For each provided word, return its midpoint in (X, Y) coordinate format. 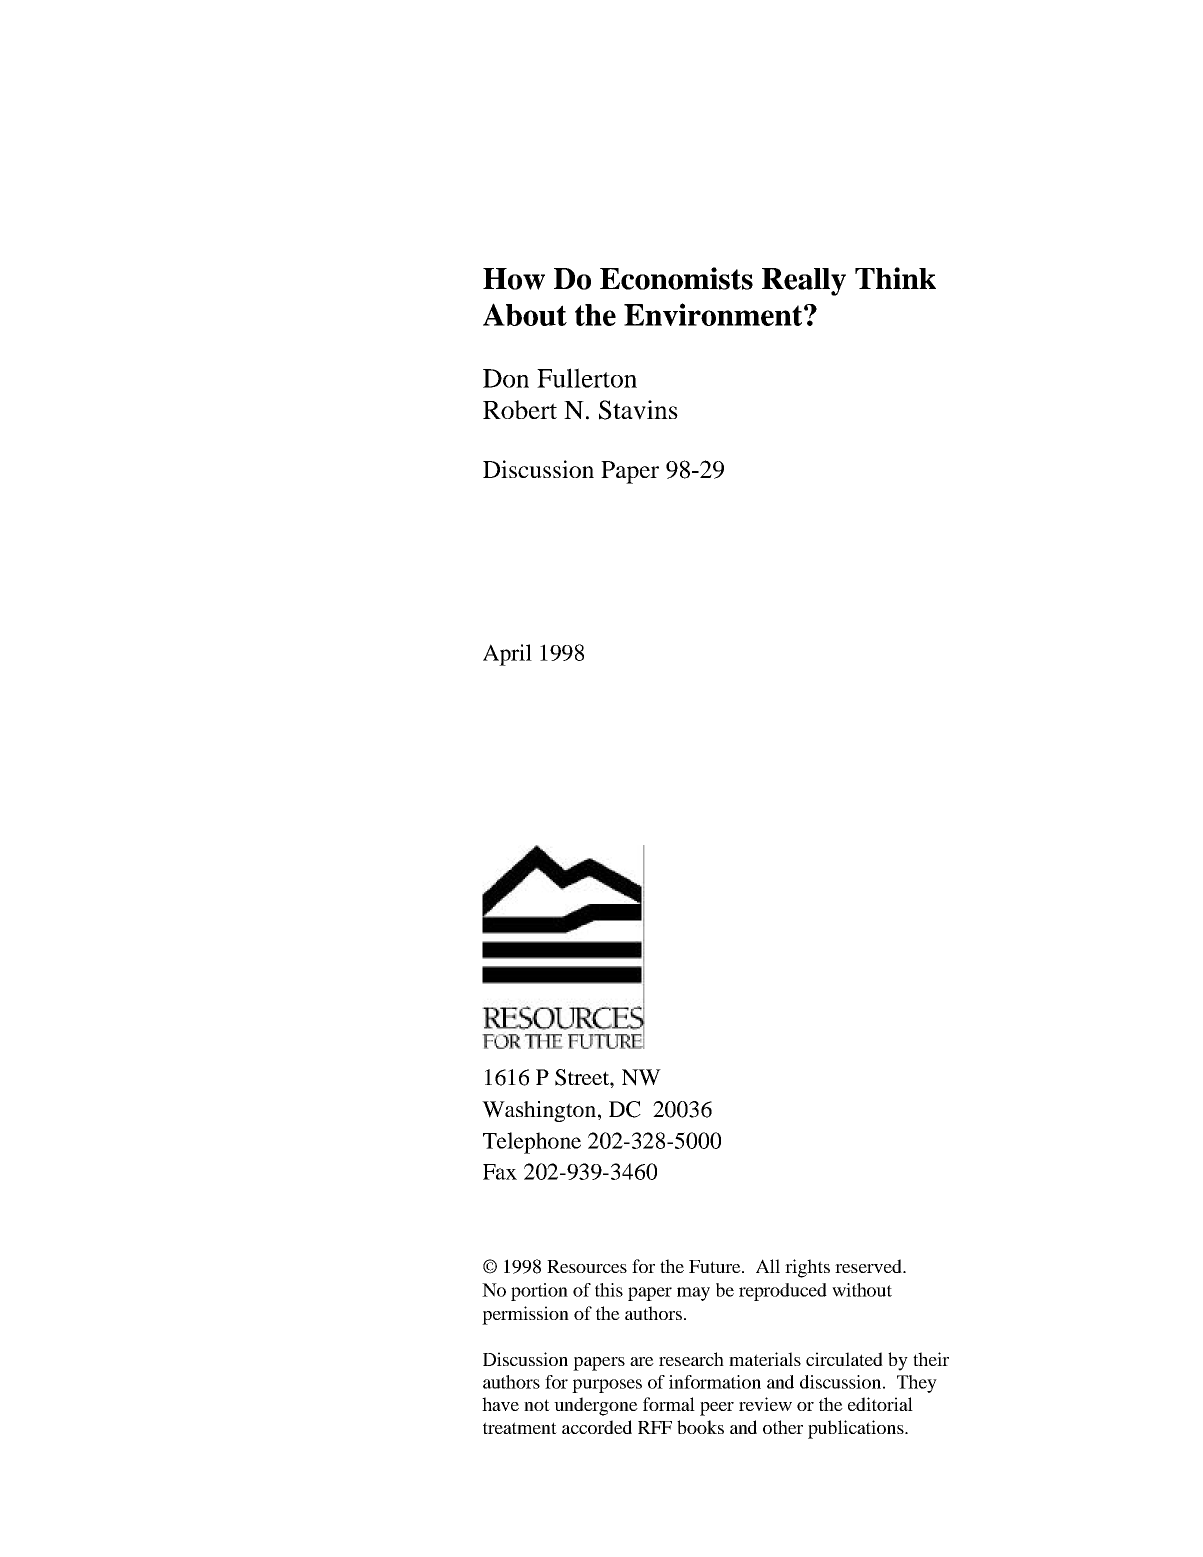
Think (895, 278)
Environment (714, 314)
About (525, 314)
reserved (869, 1266)
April (507, 655)
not (537, 1405)
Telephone (532, 1143)
